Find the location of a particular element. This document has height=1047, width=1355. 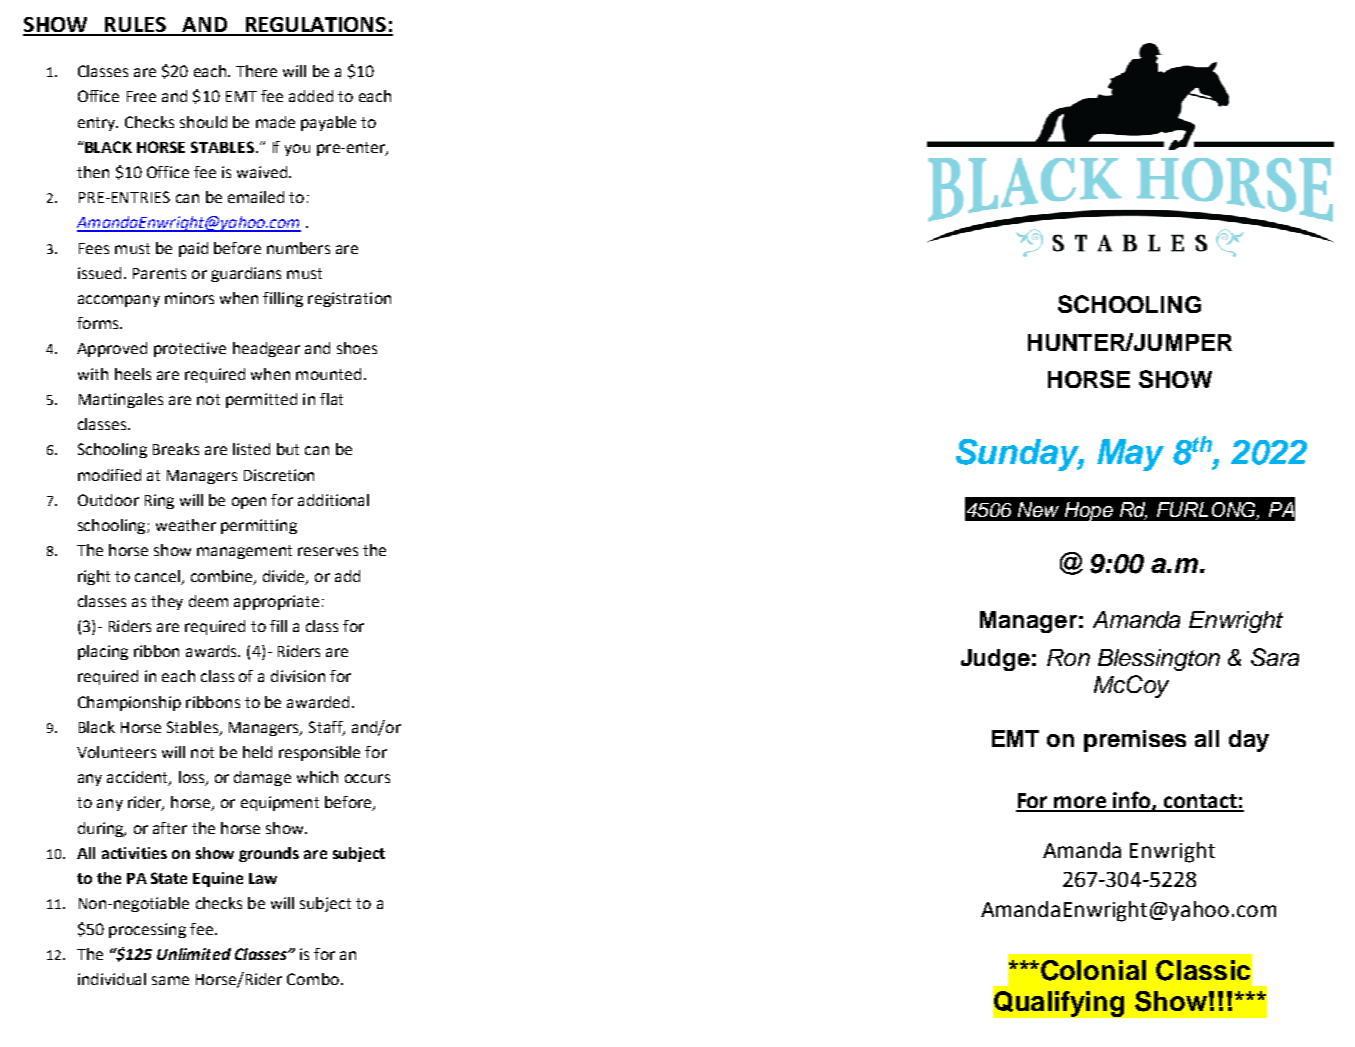

May is located at coordinates (1130, 455).
